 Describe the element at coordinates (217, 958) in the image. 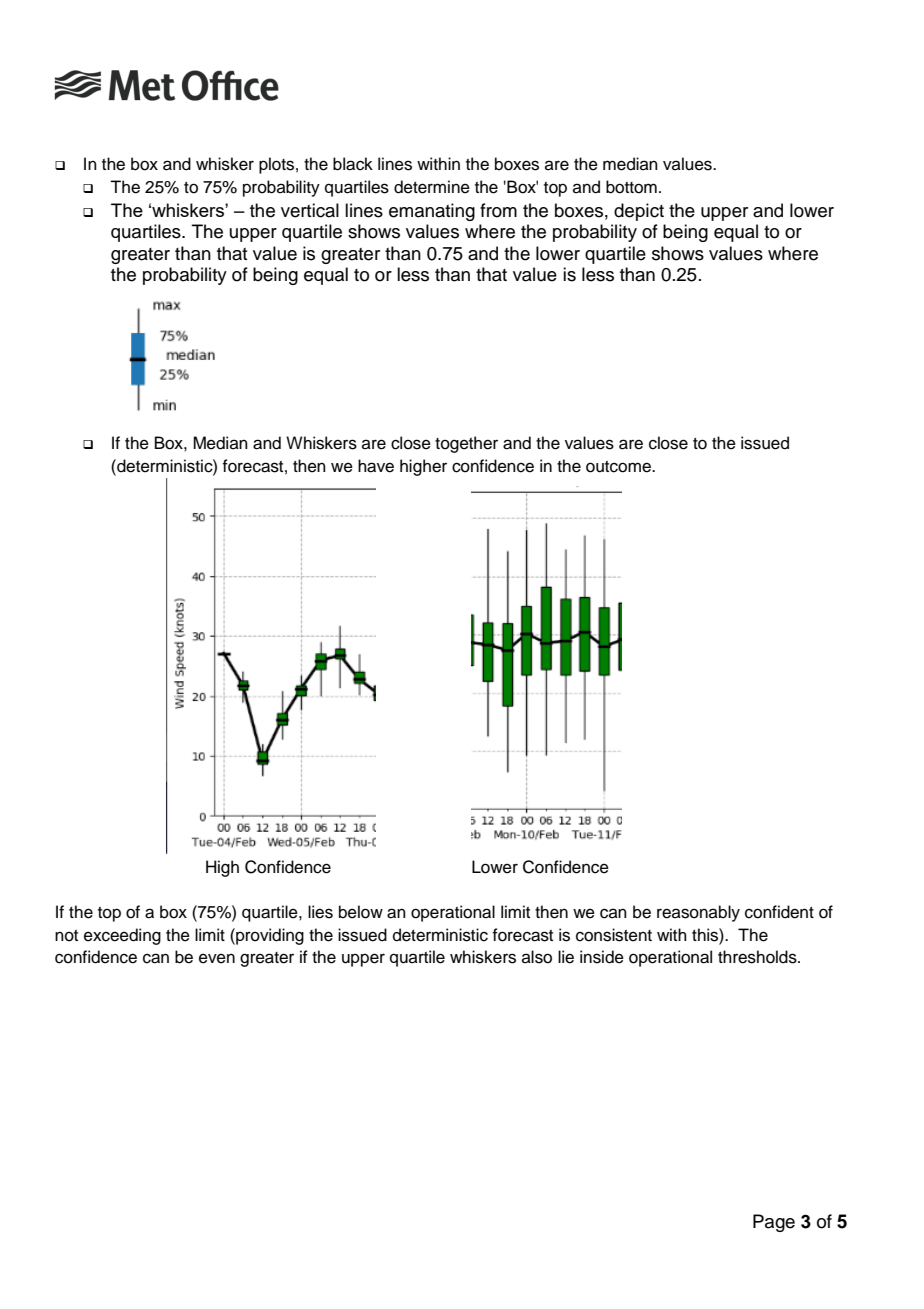

I see `even` at that location.
